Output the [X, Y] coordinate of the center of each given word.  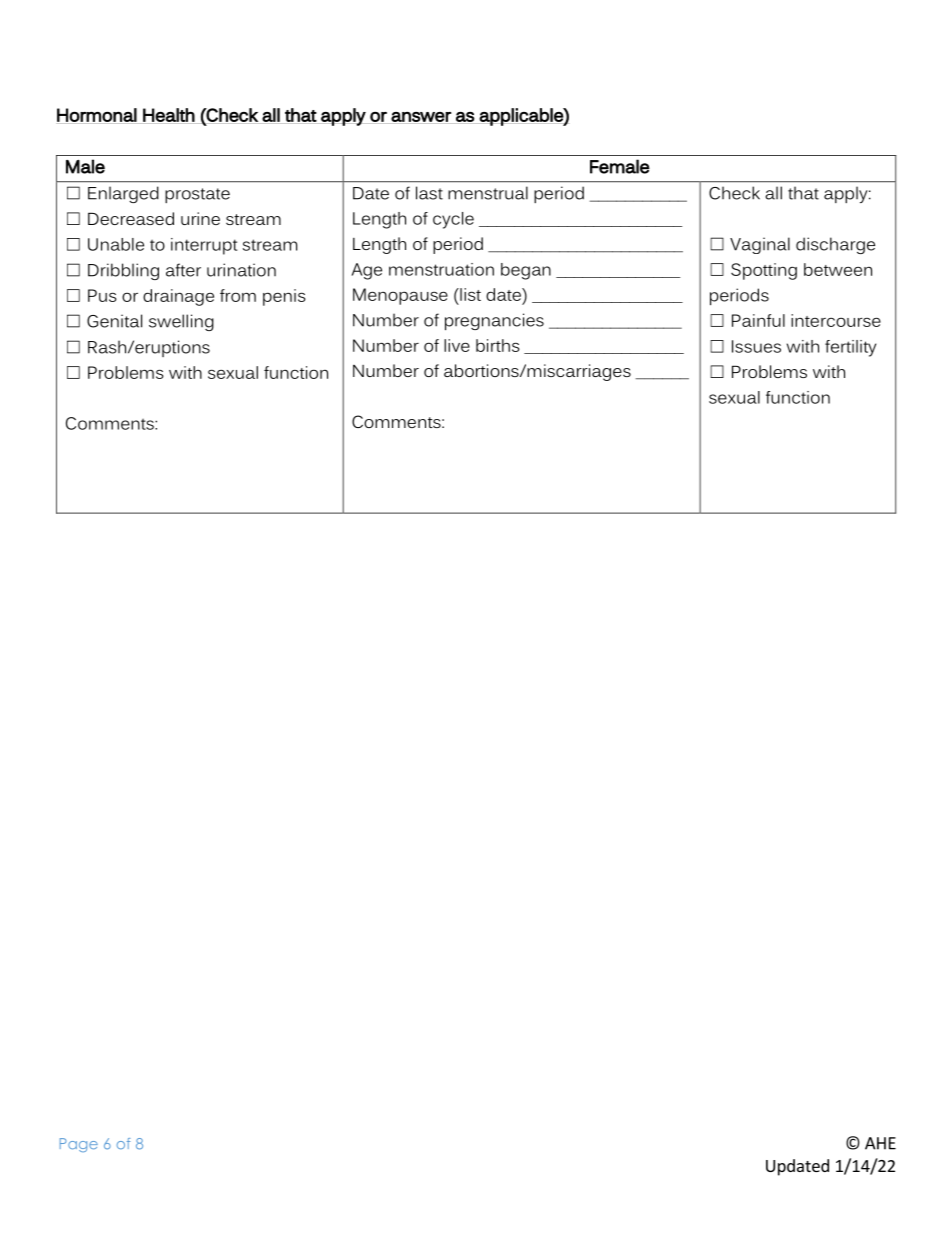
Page [79, 1145]
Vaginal [760, 245]
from [238, 295]
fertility [850, 348]
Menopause [400, 296]
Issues [756, 346]
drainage [178, 297]
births [498, 345]
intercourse [836, 320]
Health [169, 115]
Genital [114, 321]
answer [421, 117]
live [457, 345]
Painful [758, 320]
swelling [181, 322]
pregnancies [494, 321]
